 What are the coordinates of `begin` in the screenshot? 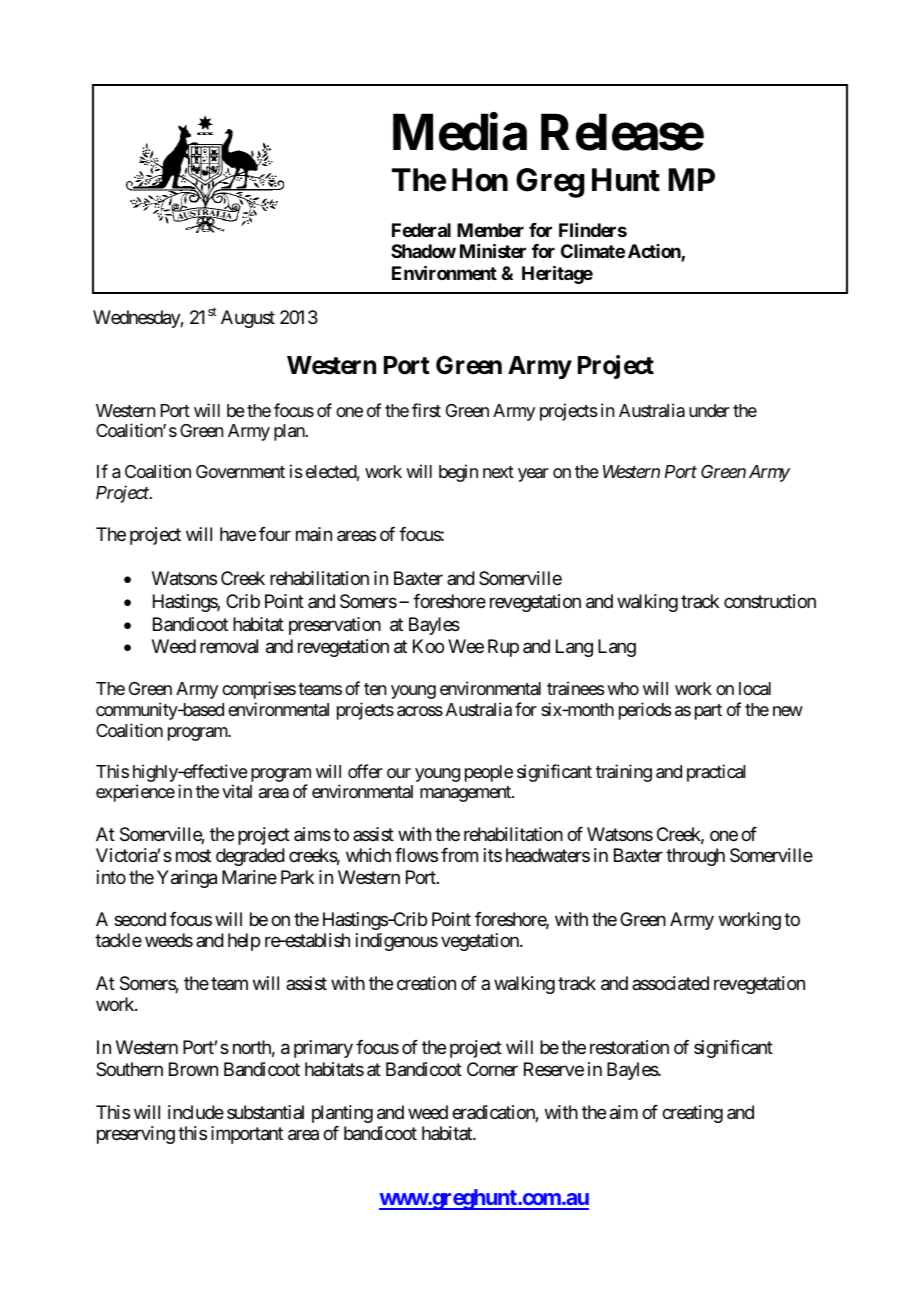 It's located at (458, 473).
